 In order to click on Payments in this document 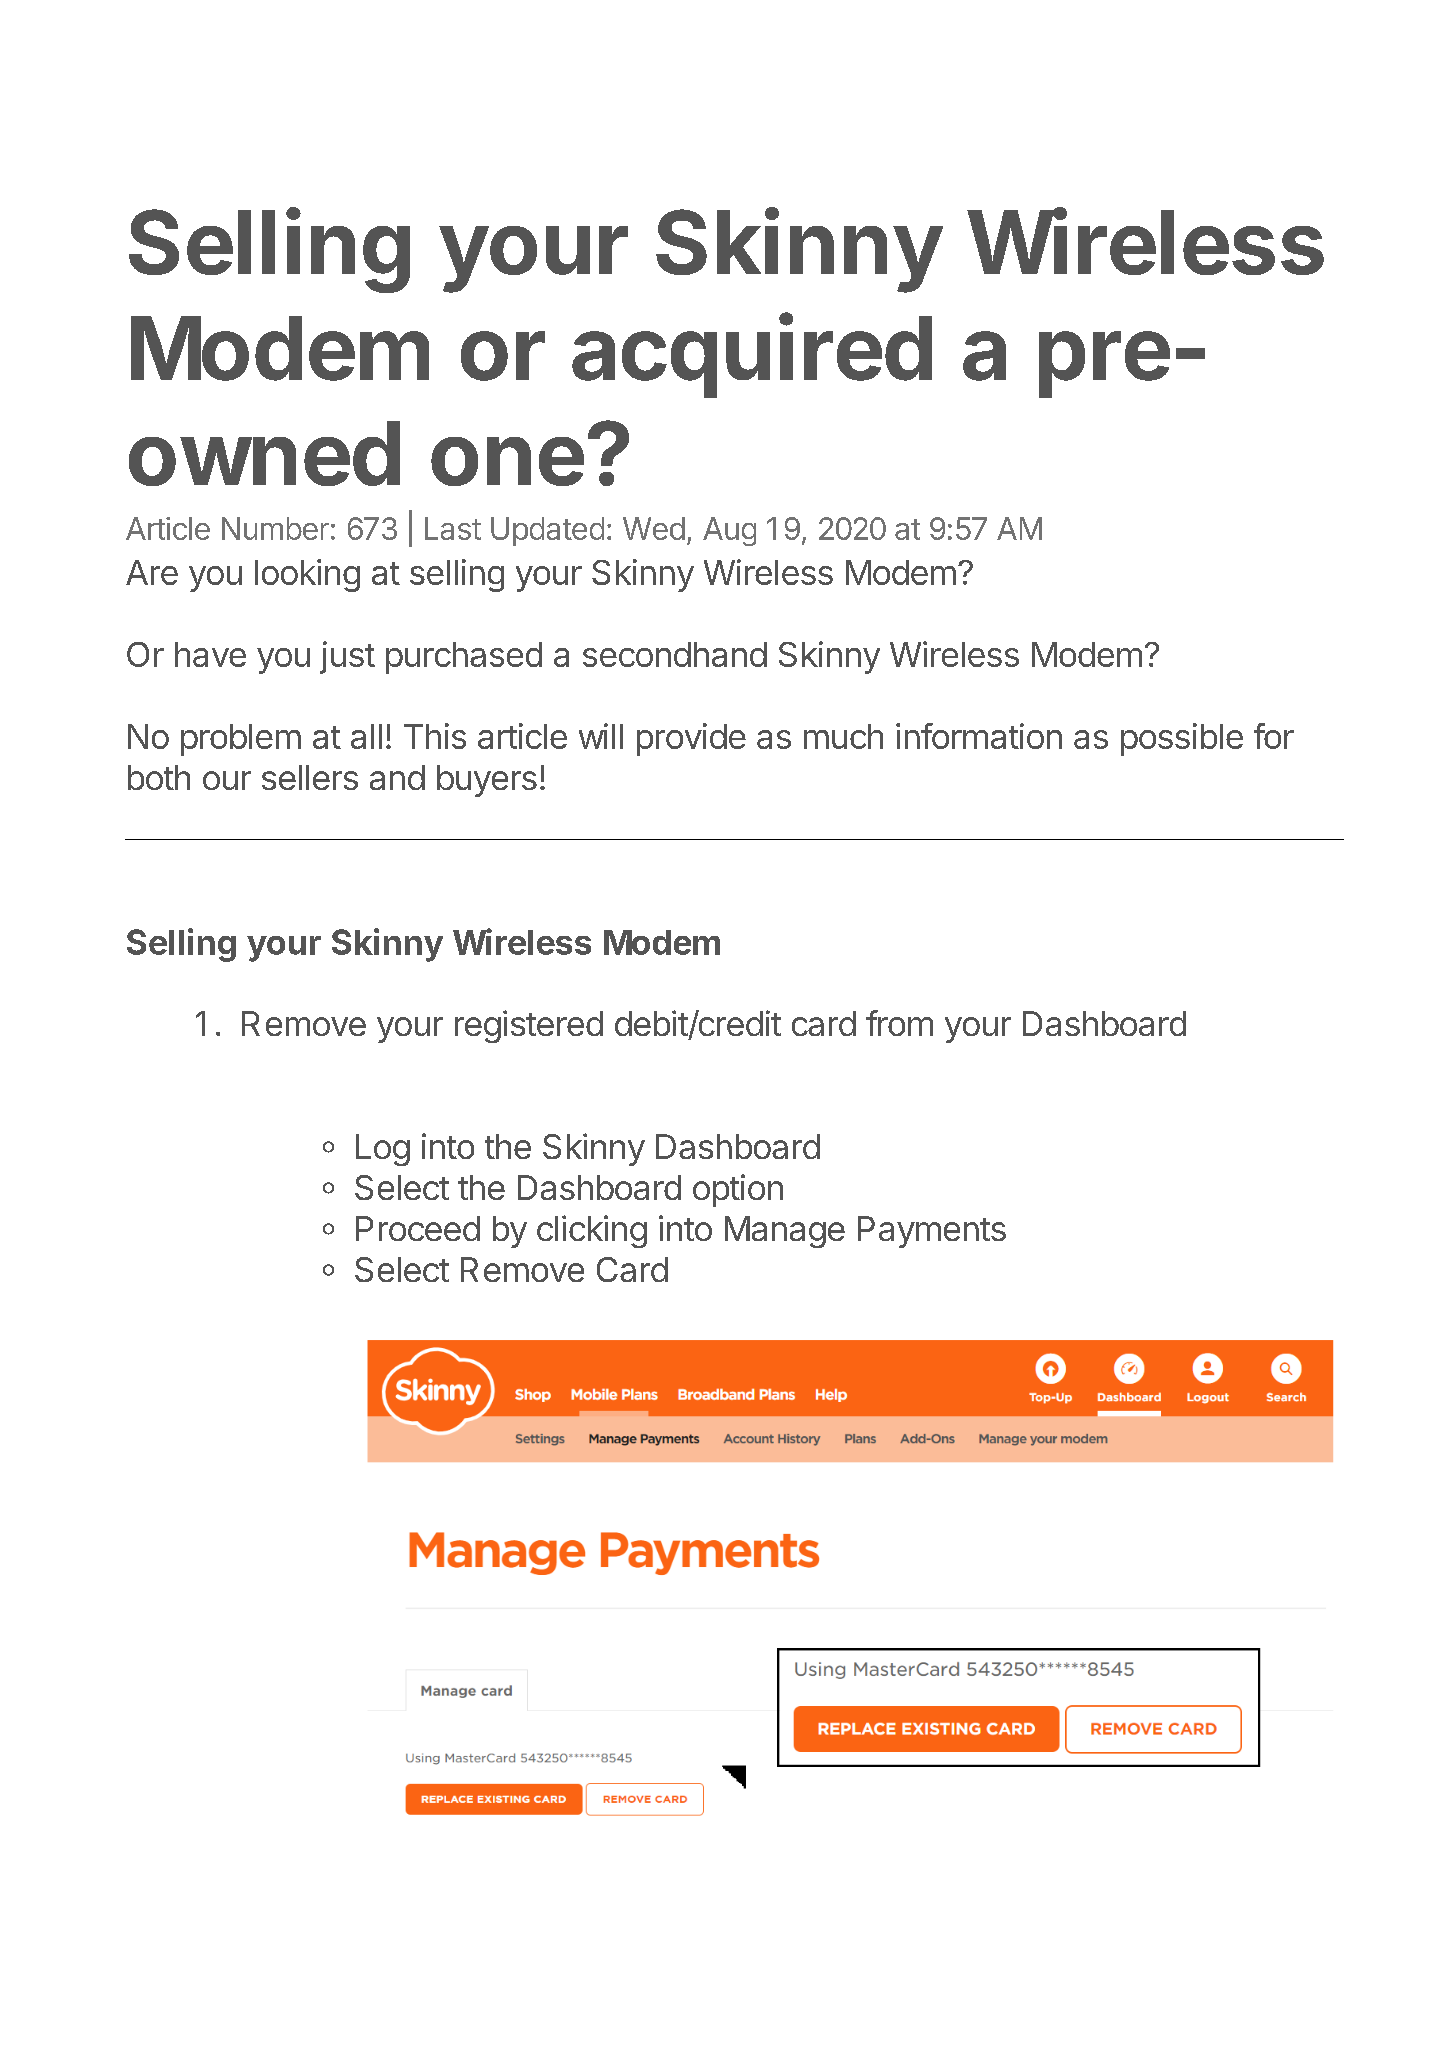, I will do `click(932, 1232)`.
